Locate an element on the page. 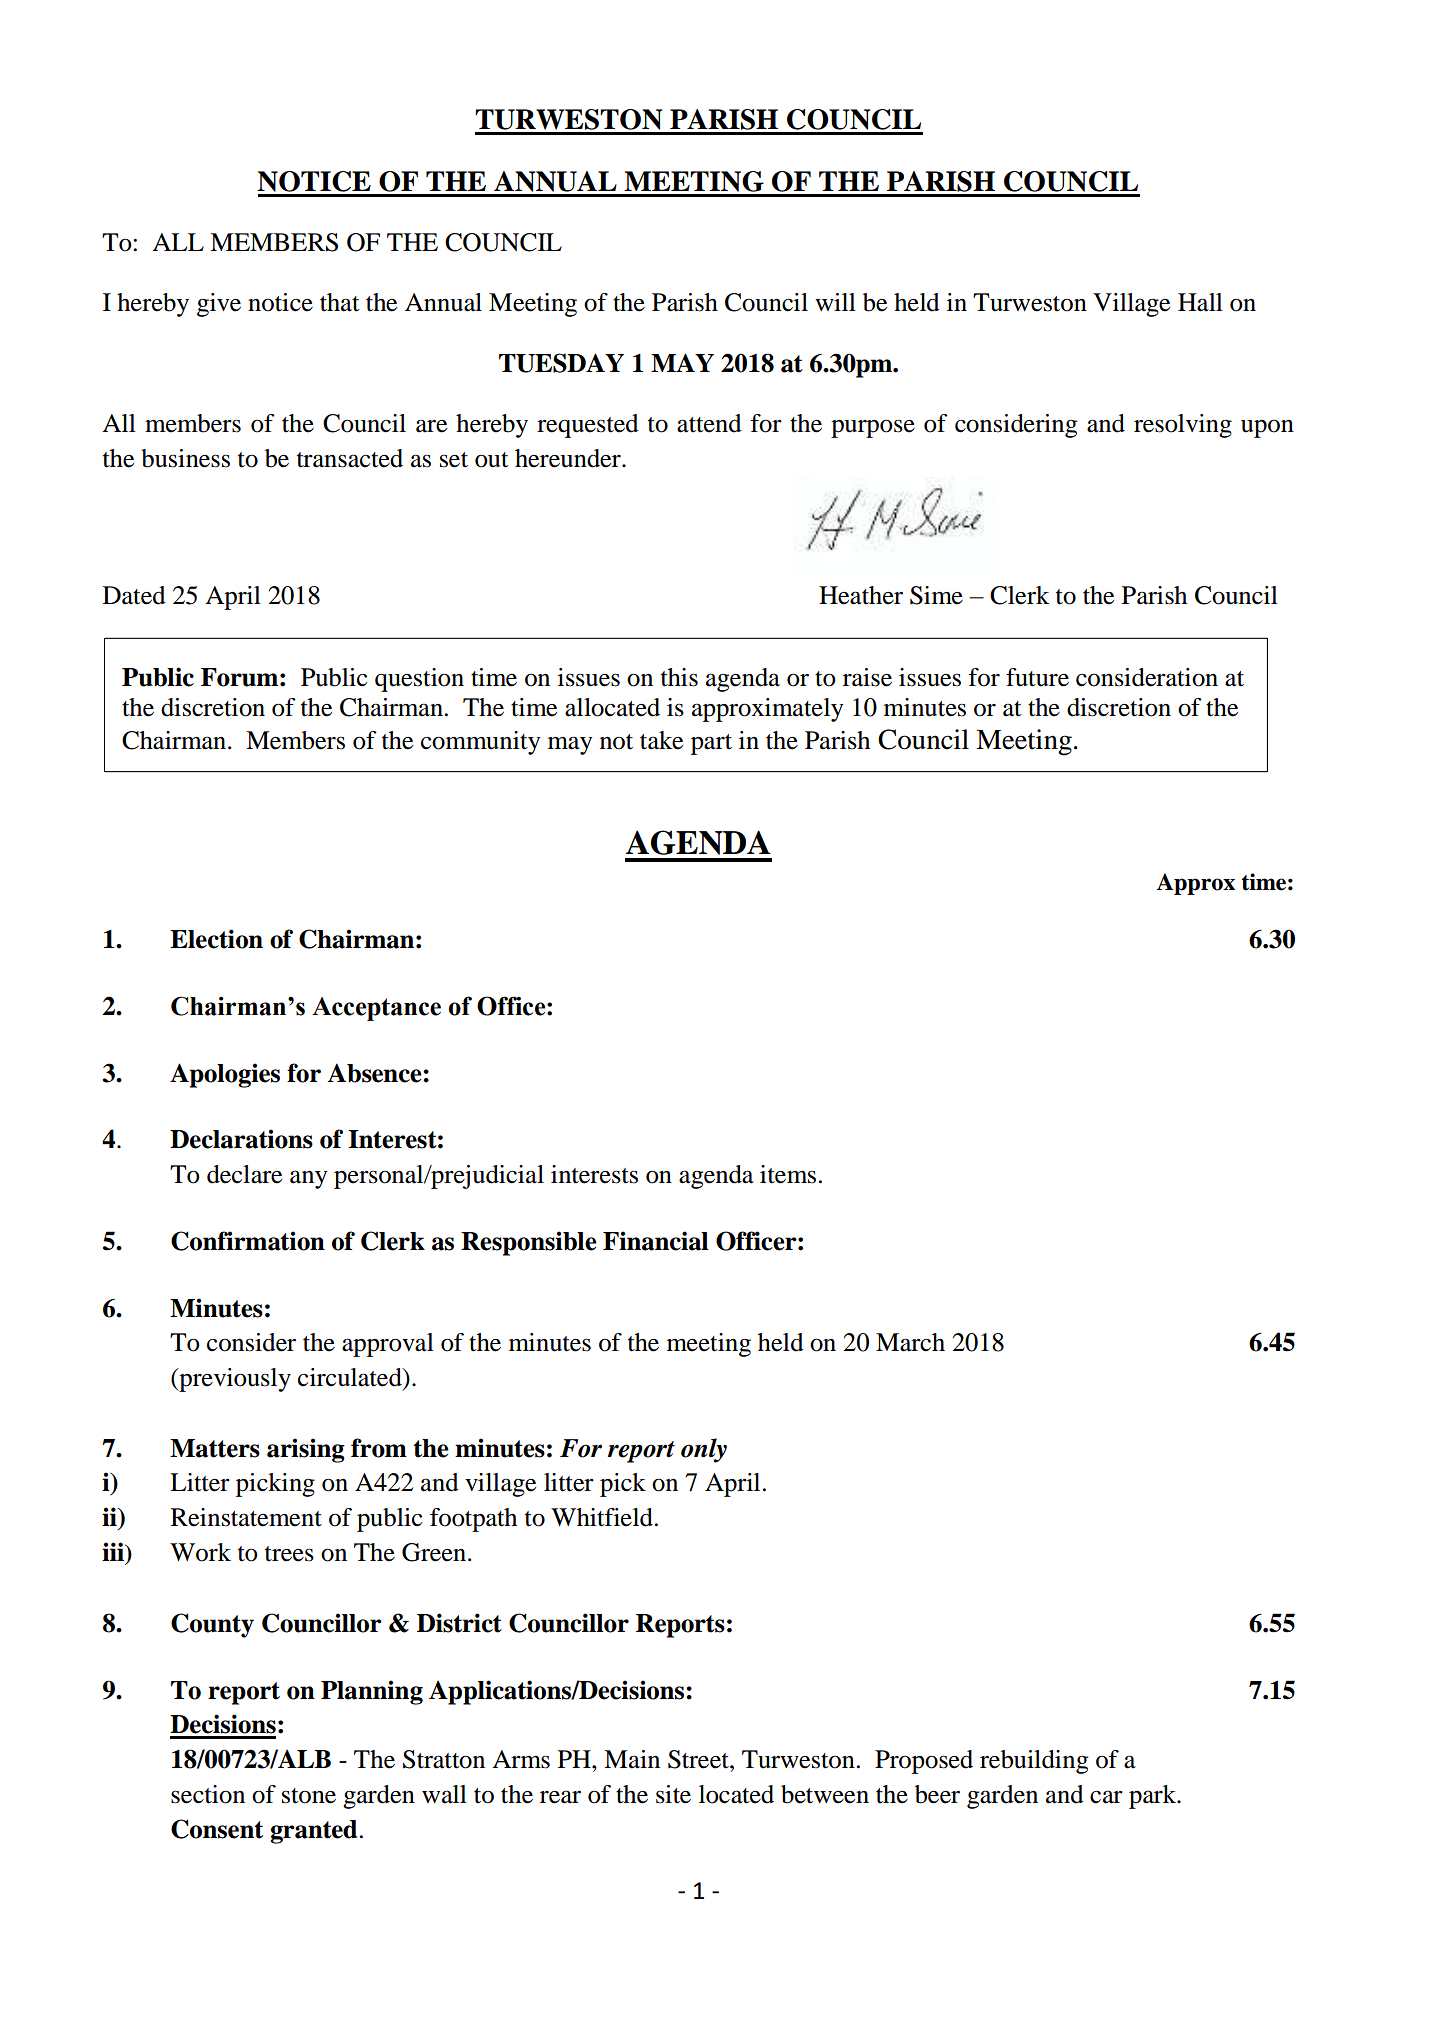 Image resolution: width=1431 pixels, height=2024 pixels. site is located at coordinates (673, 1794).
